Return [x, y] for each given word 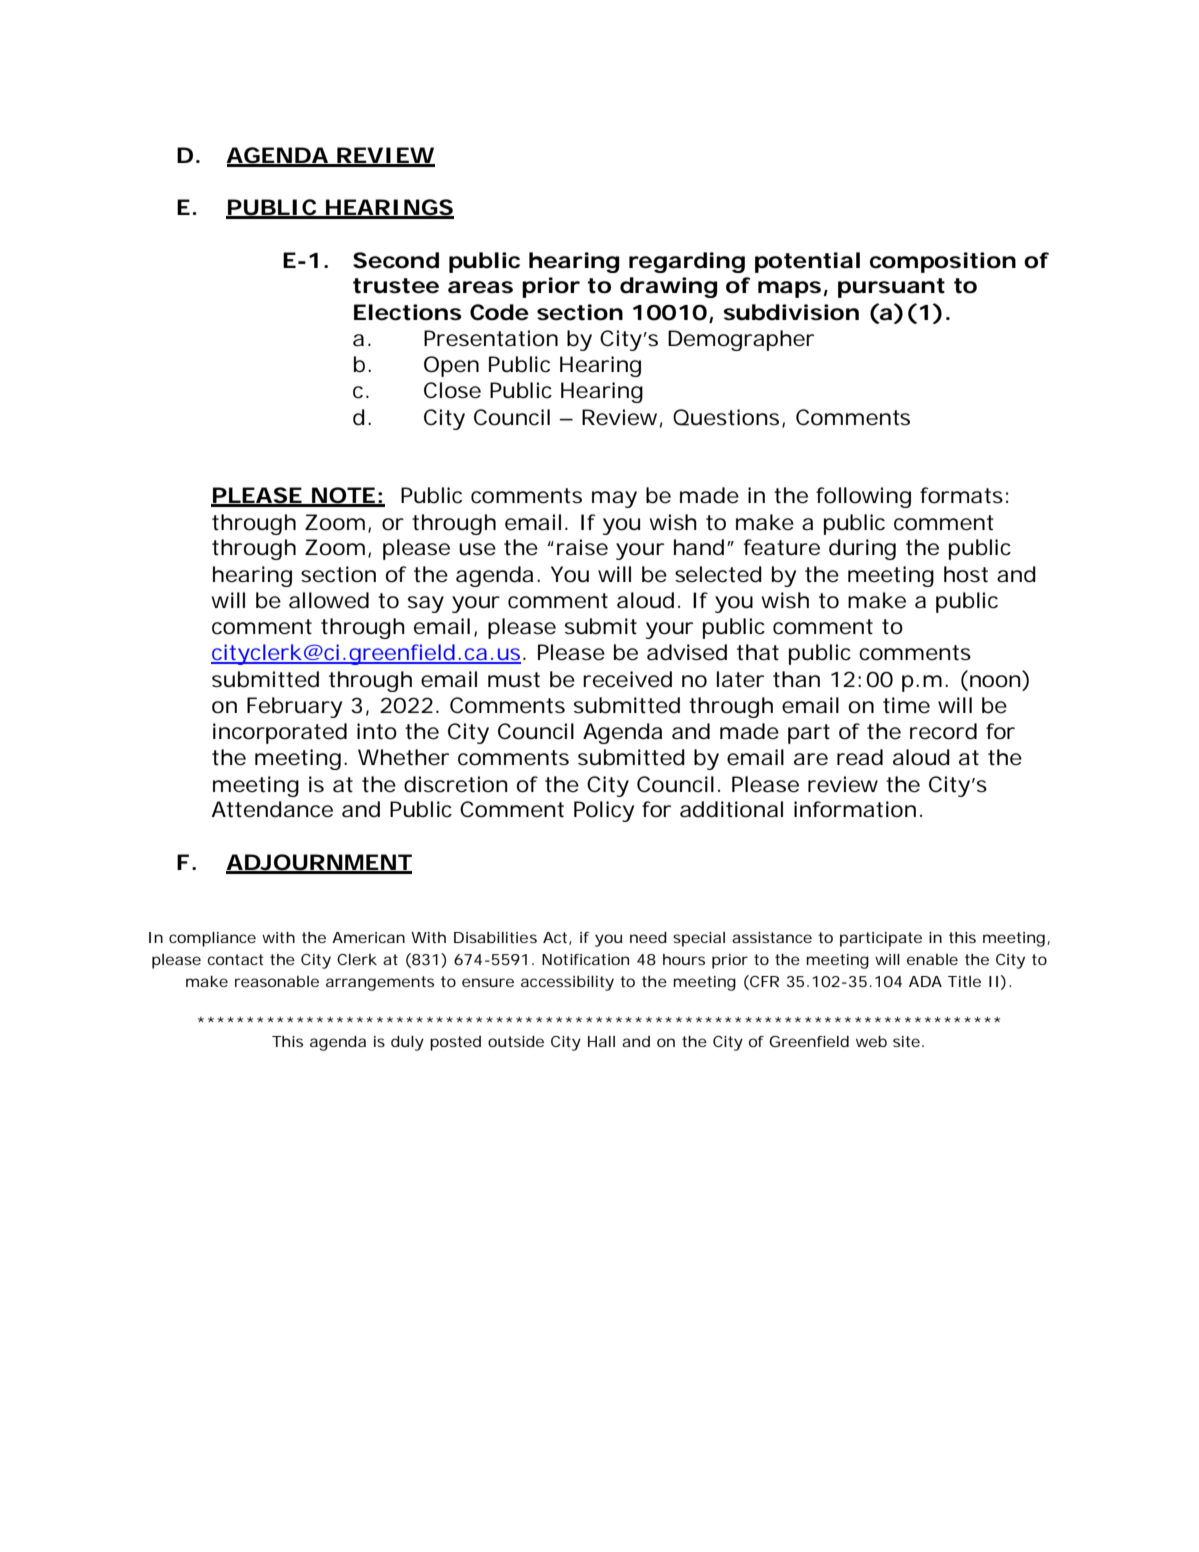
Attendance [272, 809]
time [906, 705]
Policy [604, 811]
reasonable [277, 981]
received [627, 679]
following [863, 497]
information [855, 809]
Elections [408, 312]
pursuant [891, 288]
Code [499, 312]
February [294, 707]
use [477, 549]
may [614, 499]
